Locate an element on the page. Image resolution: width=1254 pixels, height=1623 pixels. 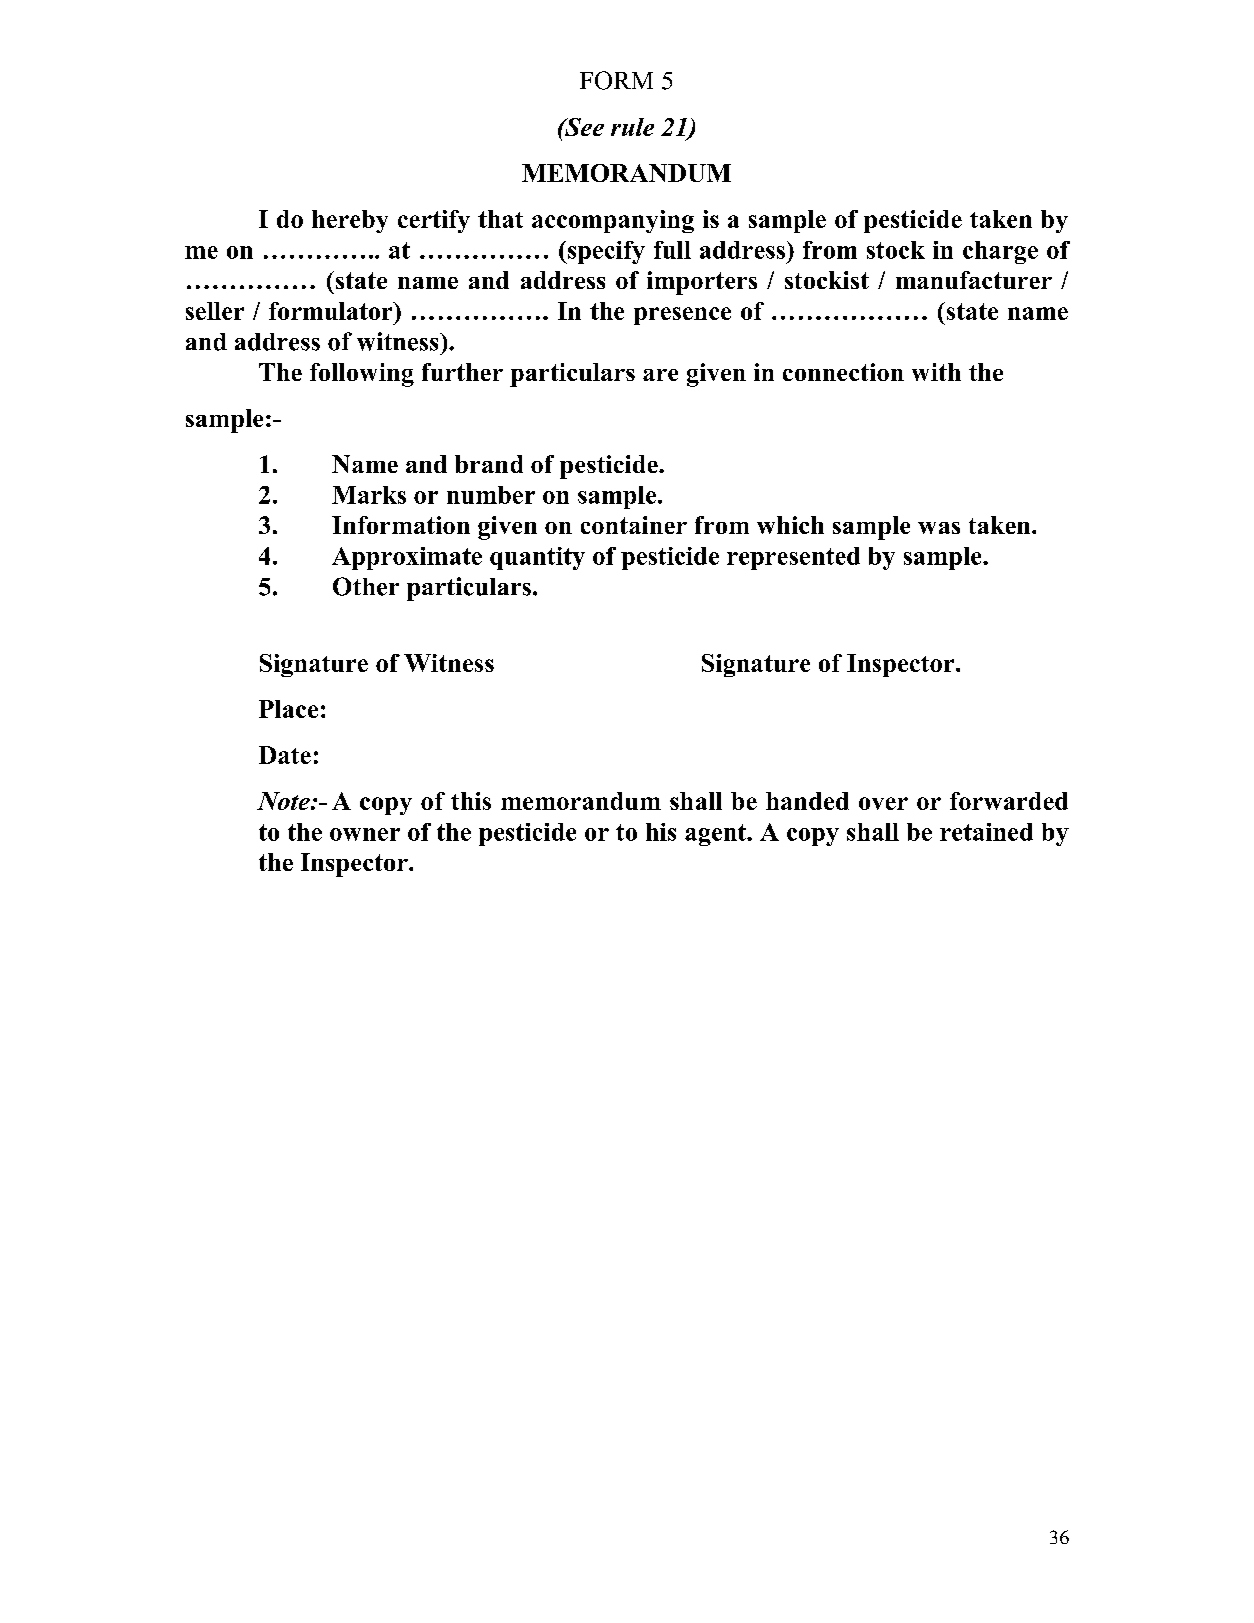
Marks is located at coordinates (369, 495).
